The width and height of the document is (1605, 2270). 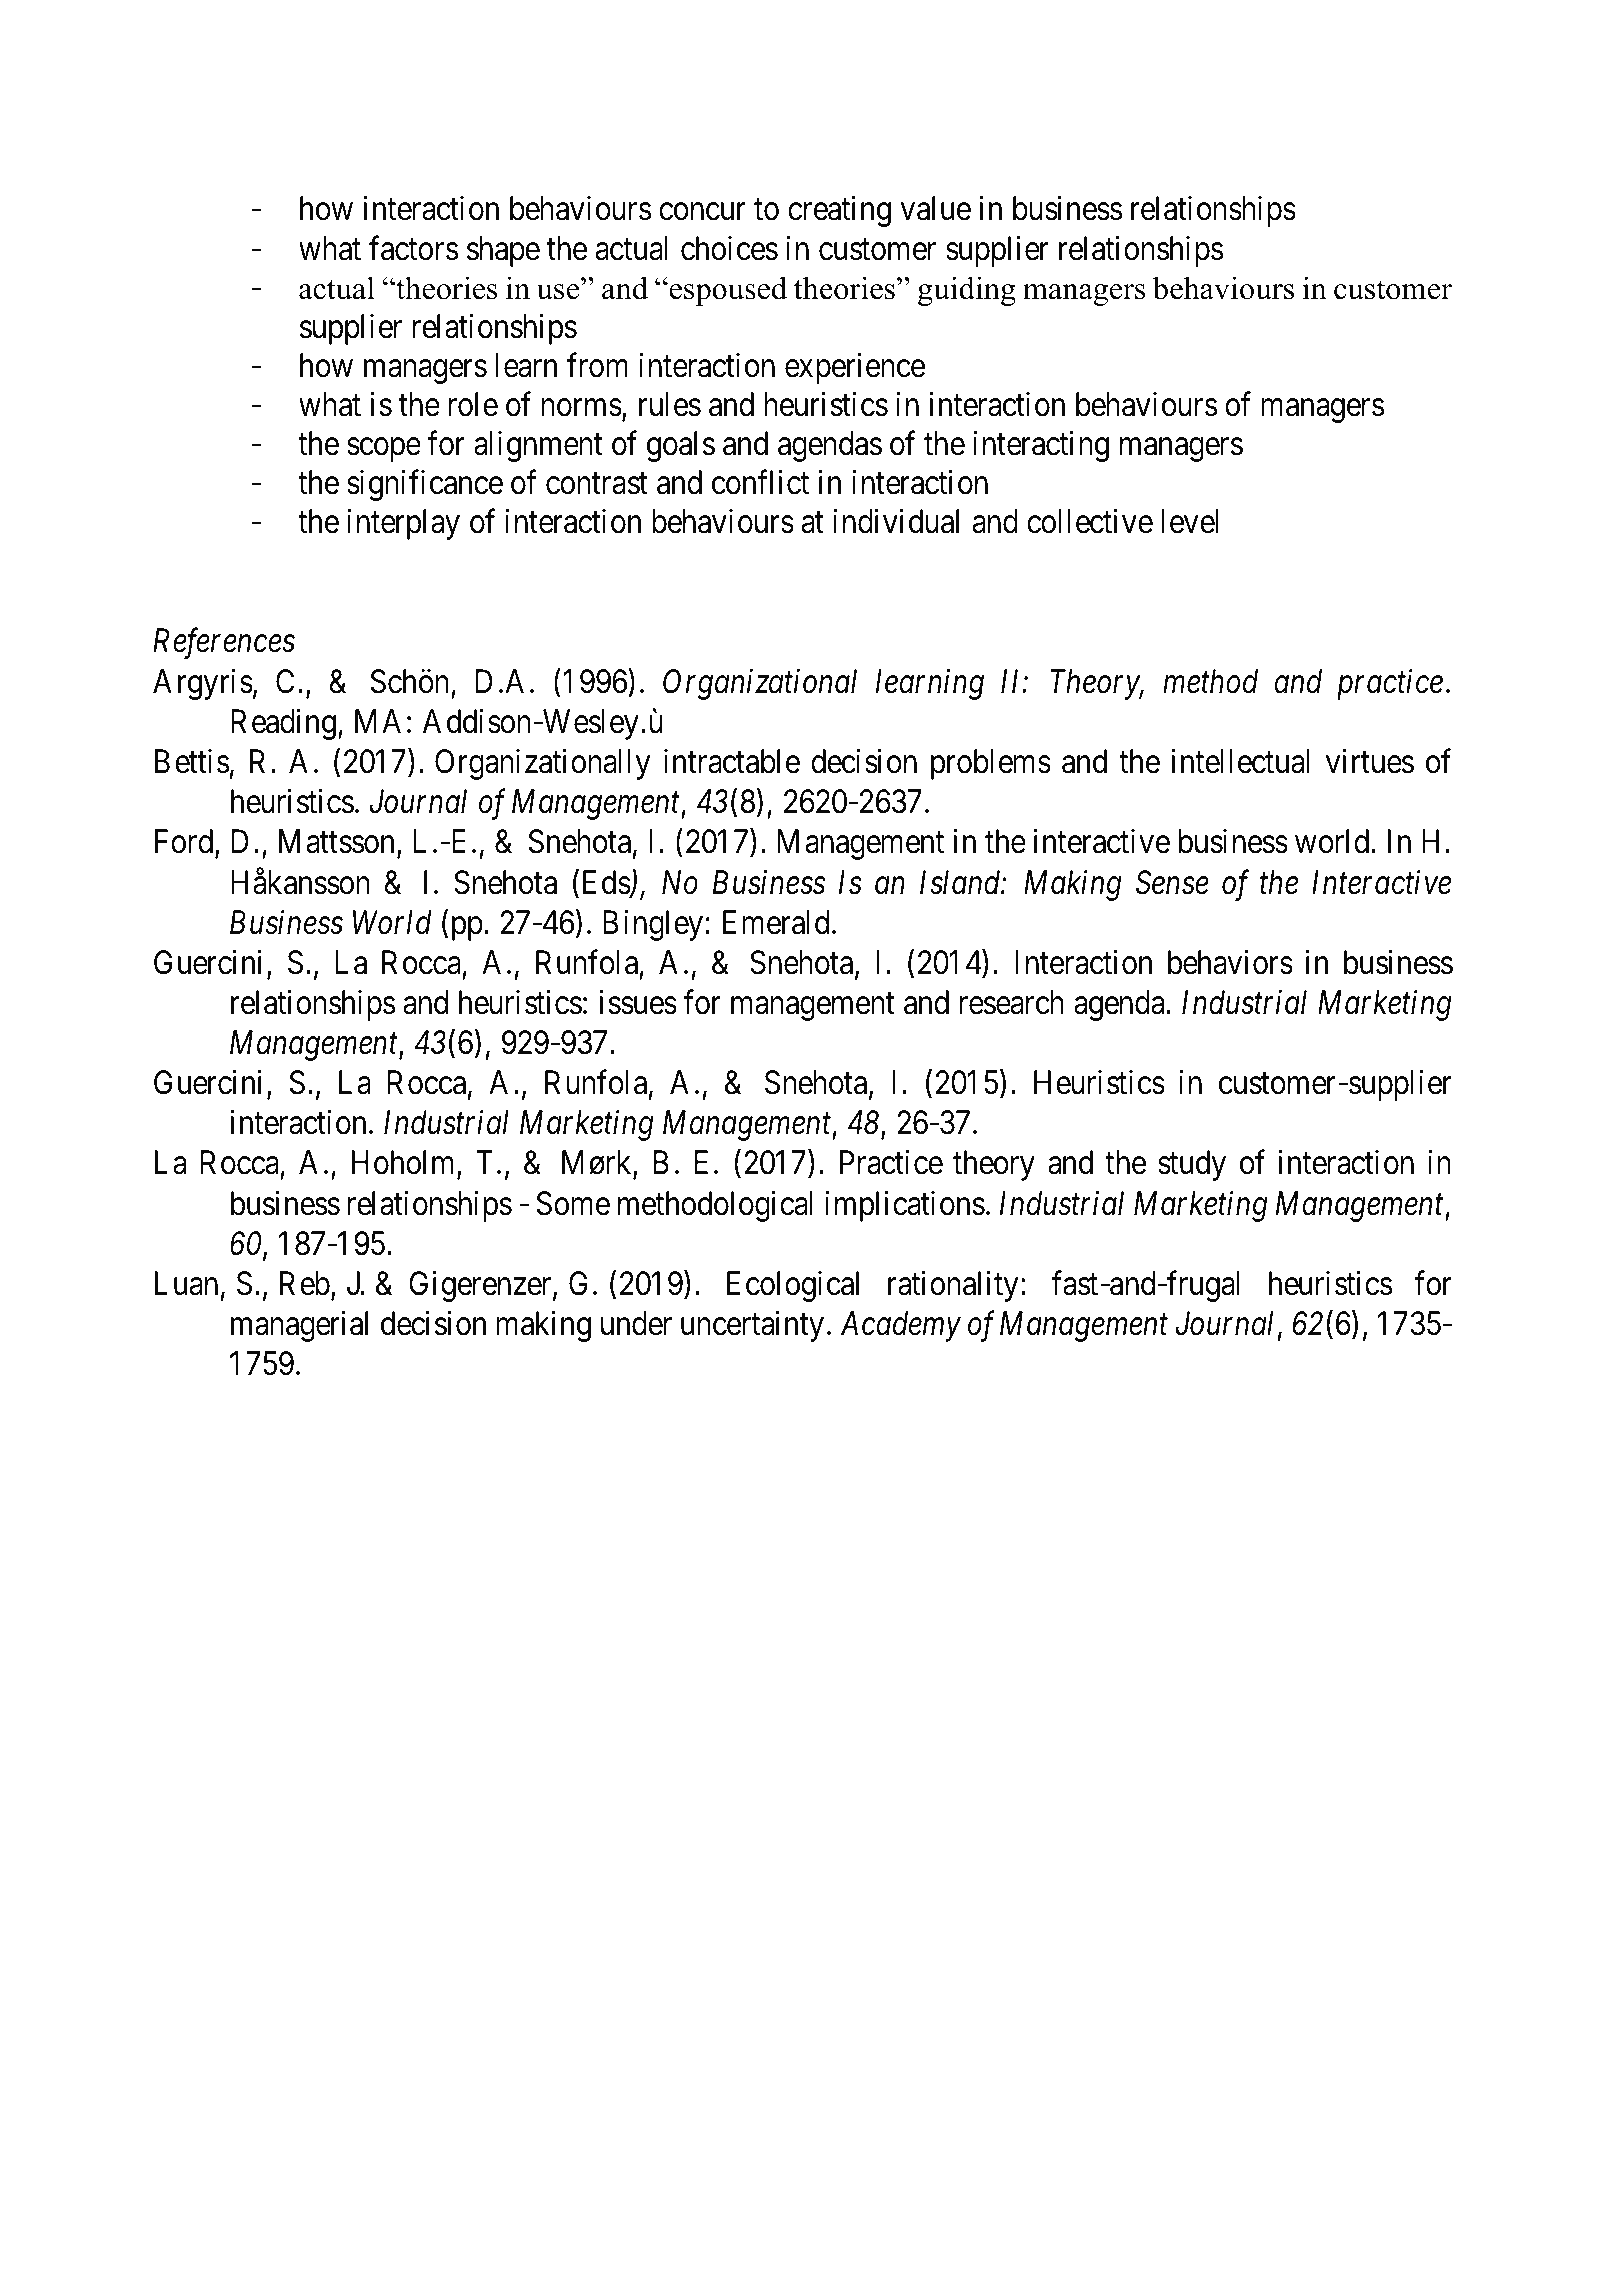 What do you see at coordinates (283, 724) in the document?
I see `Reading` at bounding box center [283, 724].
